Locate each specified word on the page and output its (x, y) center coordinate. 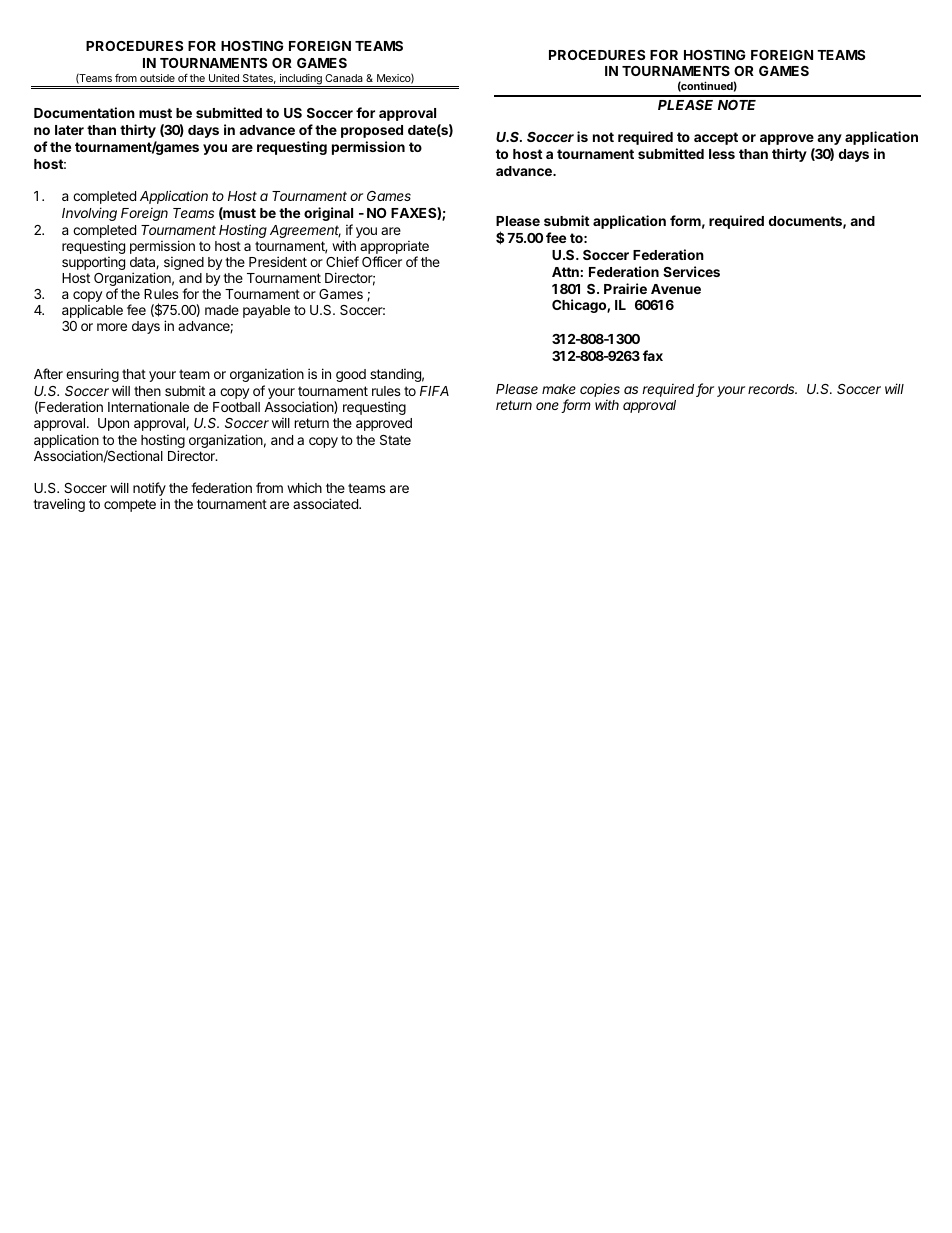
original (328, 214)
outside (157, 78)
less (722, 154)
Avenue (676, 289)
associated (326, 503)
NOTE (737, 105)
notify (149, 490)
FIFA (434, 391)
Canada (344, 78)
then (147, 391)
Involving (89, 214)
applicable (92, 311)
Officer (382, 261)
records (772, 389)
